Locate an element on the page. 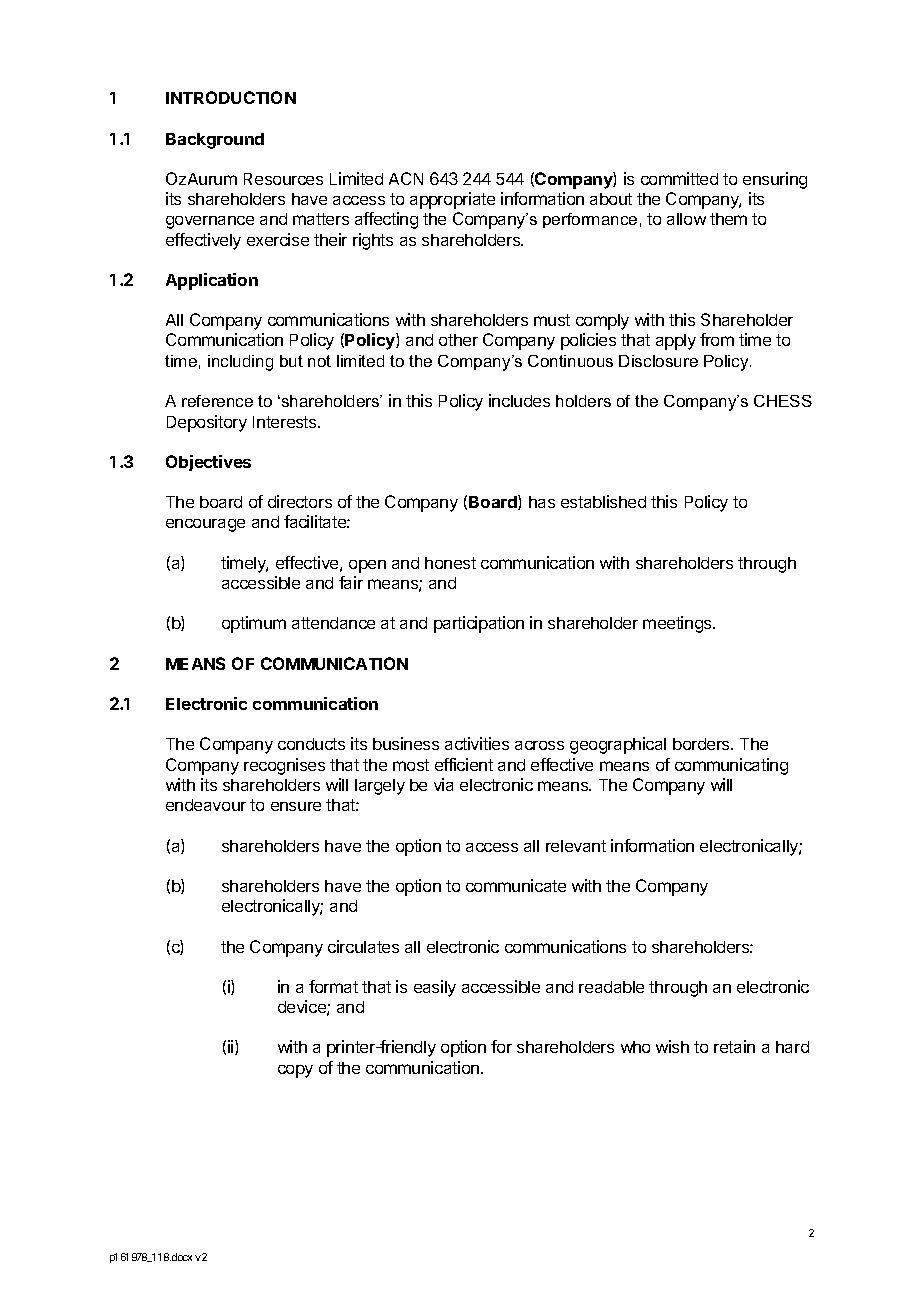 Image resolution: width=924 pixels, height=1308 pixels. communicating is located at coordinates (731, 766).
